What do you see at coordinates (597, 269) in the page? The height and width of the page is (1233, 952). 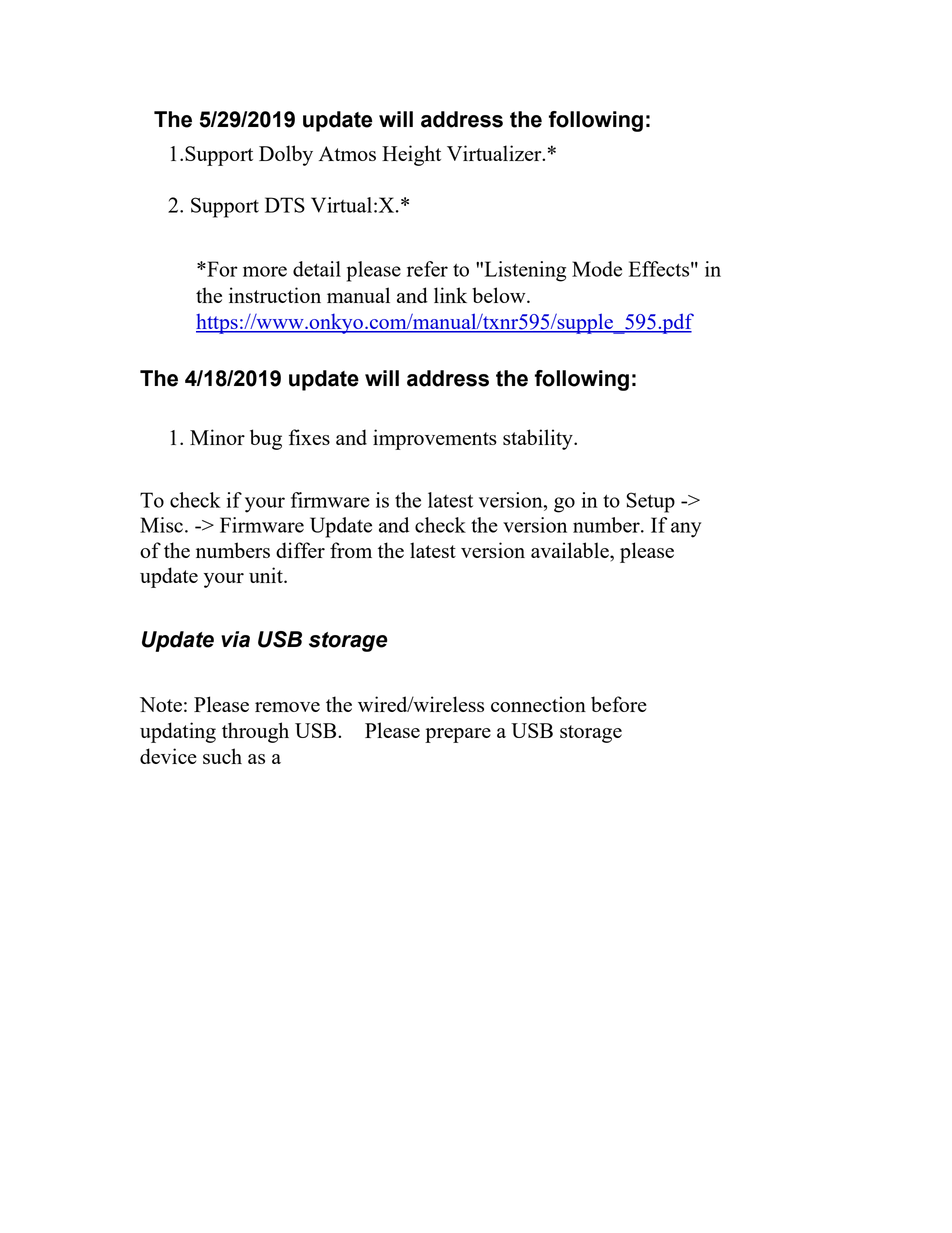 I see `Mode` at bounding box center [597, 269].
